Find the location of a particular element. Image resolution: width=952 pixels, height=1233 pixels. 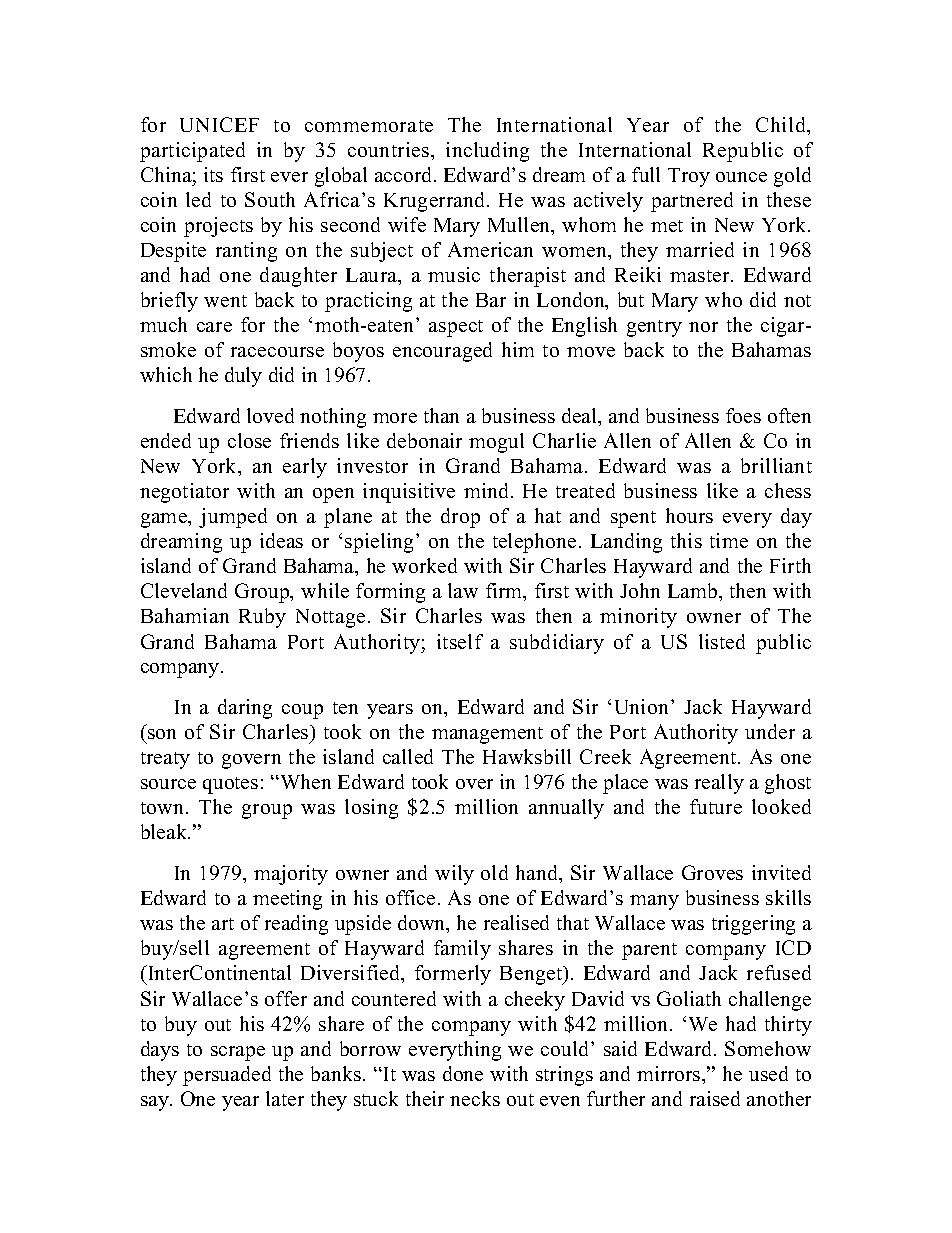

Ruby is located at coordinates (262, 618).
